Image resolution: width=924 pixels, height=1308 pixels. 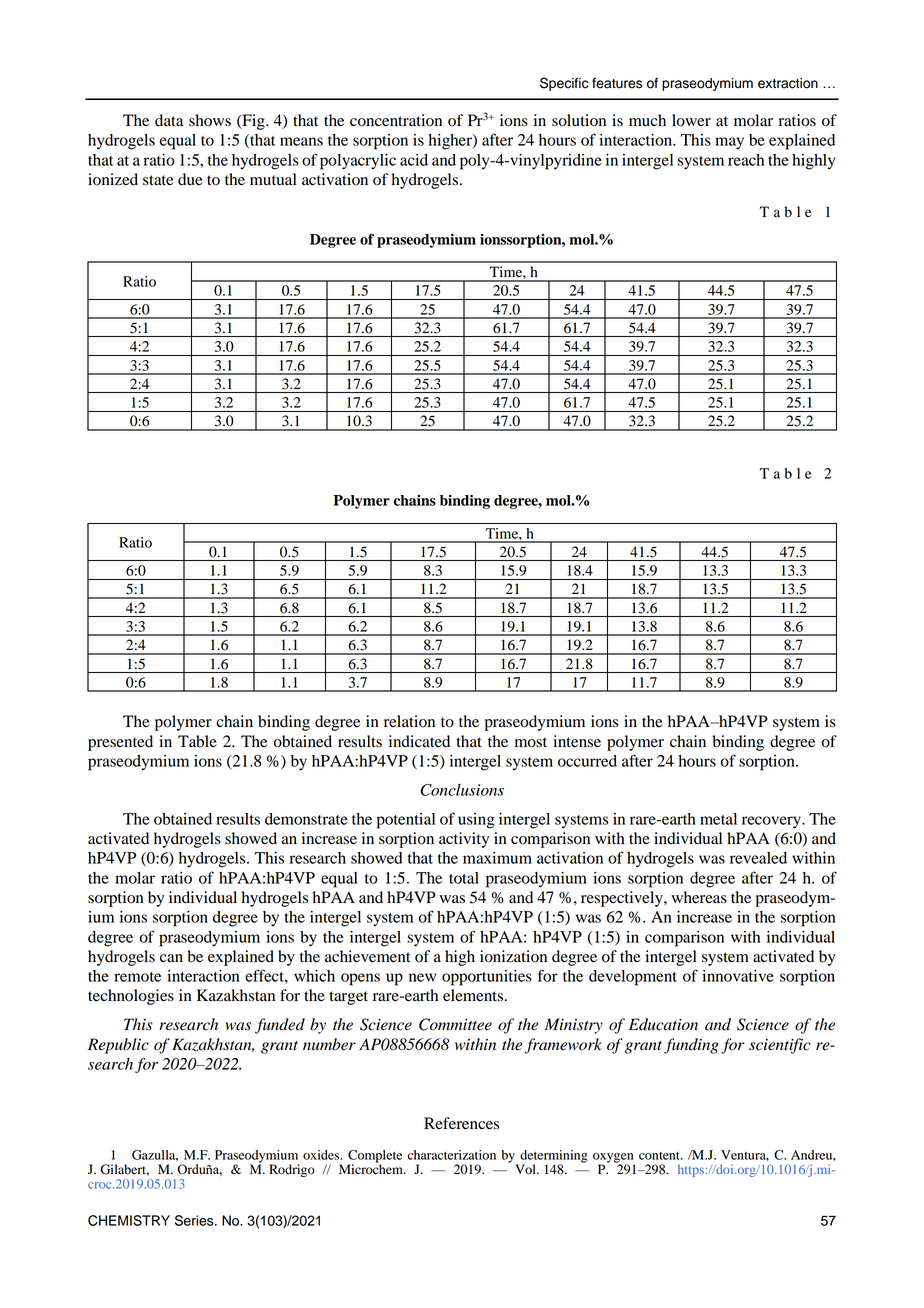 What do you see at coordinates (577, 741) in the screenshot?
I see `intense` at bounding box center [577, 741].
